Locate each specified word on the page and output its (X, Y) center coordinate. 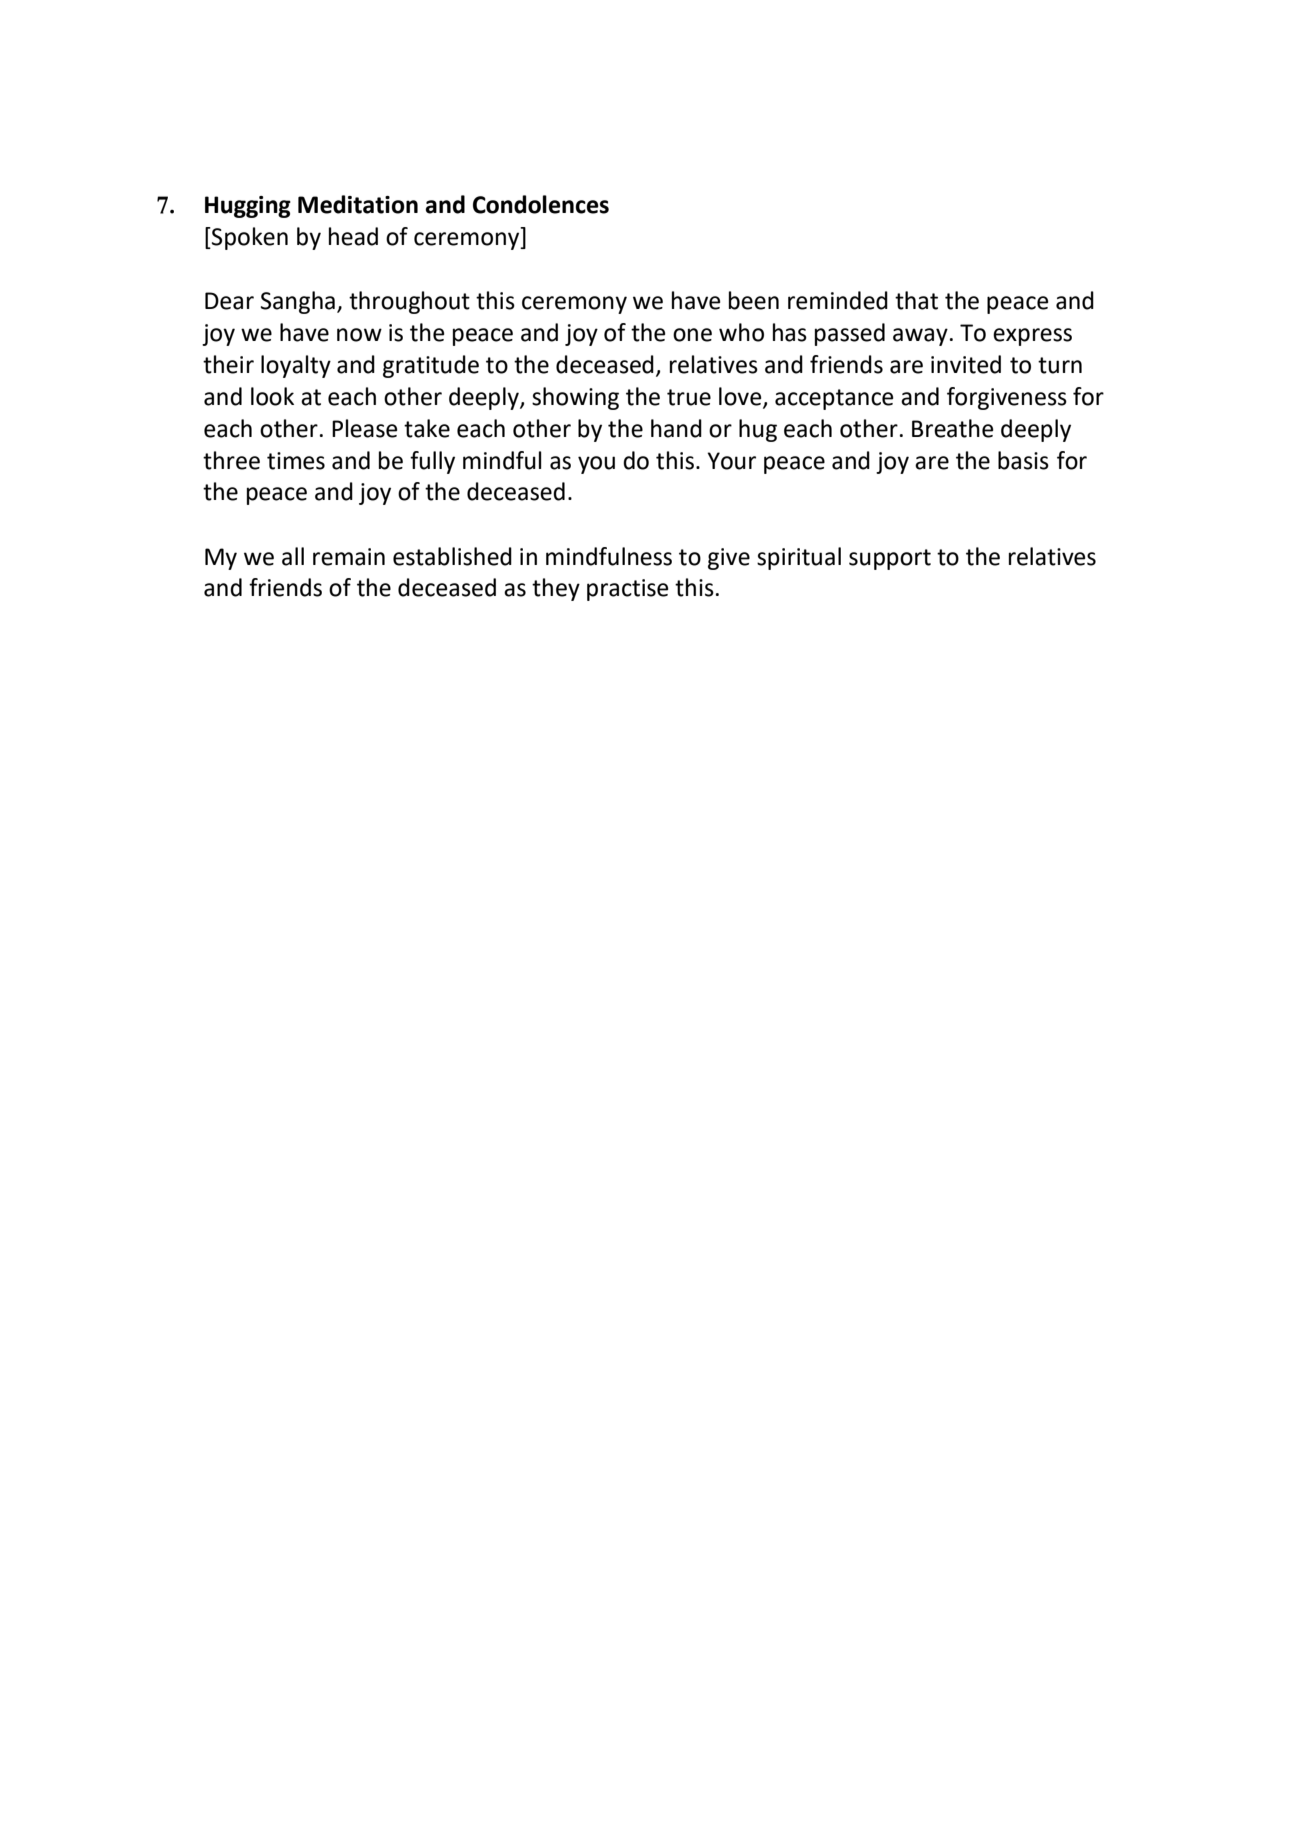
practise (627, 590)
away (920, 337)
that (916, 300)
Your (731, 461)
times (296, 461)
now (359, 335)
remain (349, 557)
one (692, 335)
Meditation (358, 204)
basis (1023, 460)
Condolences (541, 204)
